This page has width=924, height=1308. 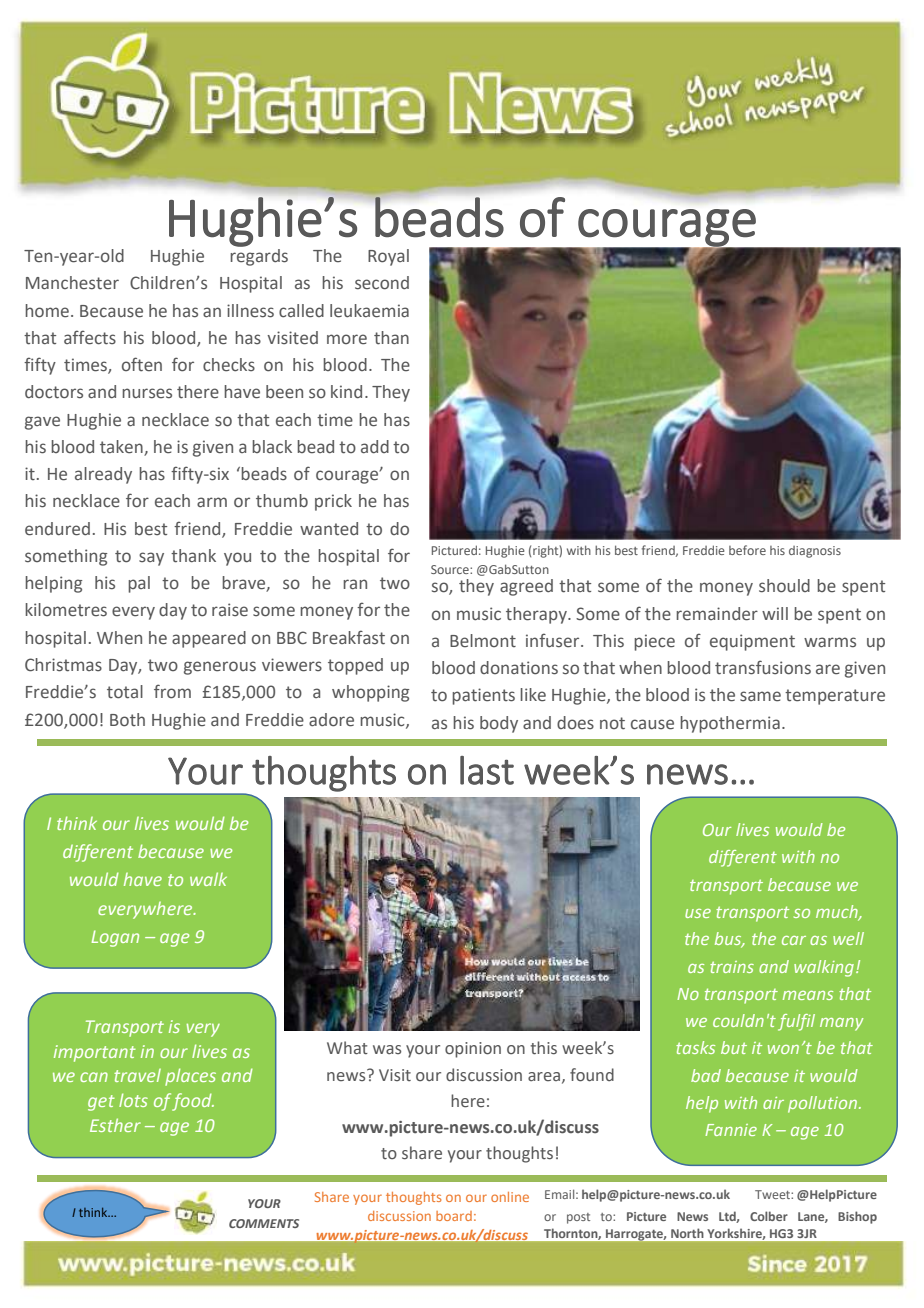 What do you see at coordinates (382, 283) in the page?
I see `second` at bounding box center [382, 283].
